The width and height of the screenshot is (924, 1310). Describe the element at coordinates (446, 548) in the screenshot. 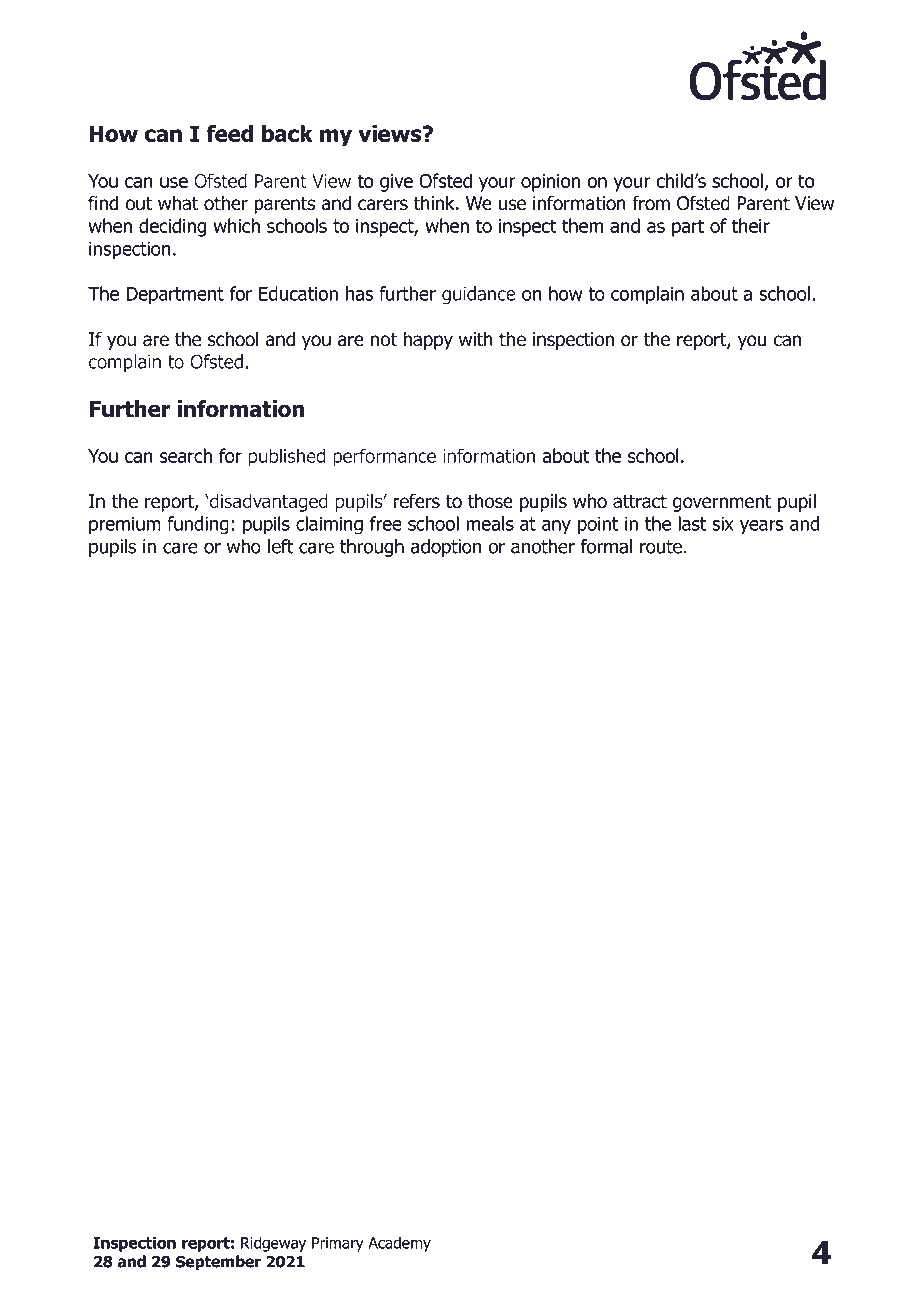

I see `adoption` at that location.
